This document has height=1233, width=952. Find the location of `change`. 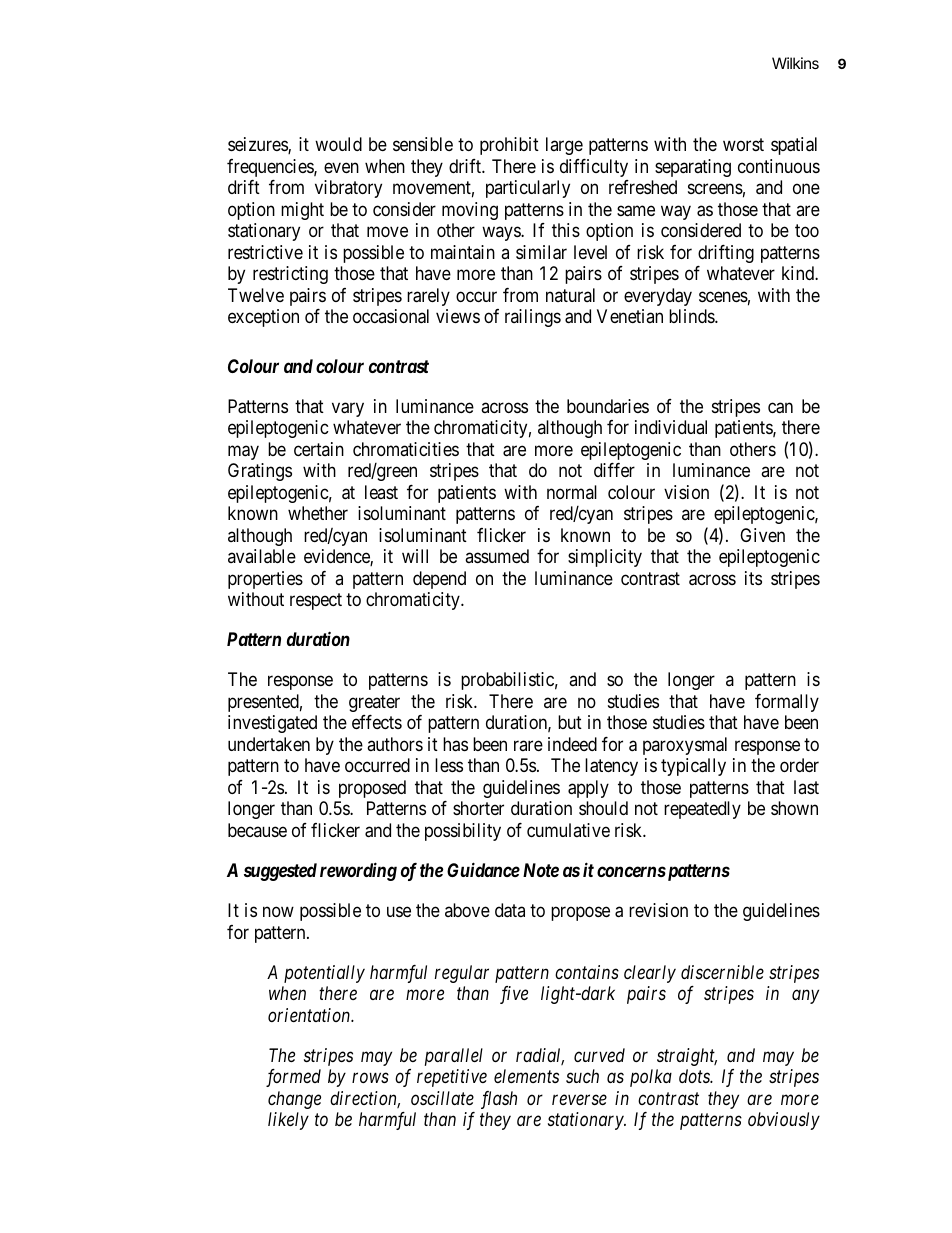

change is located at coordinates (294, 1100).
